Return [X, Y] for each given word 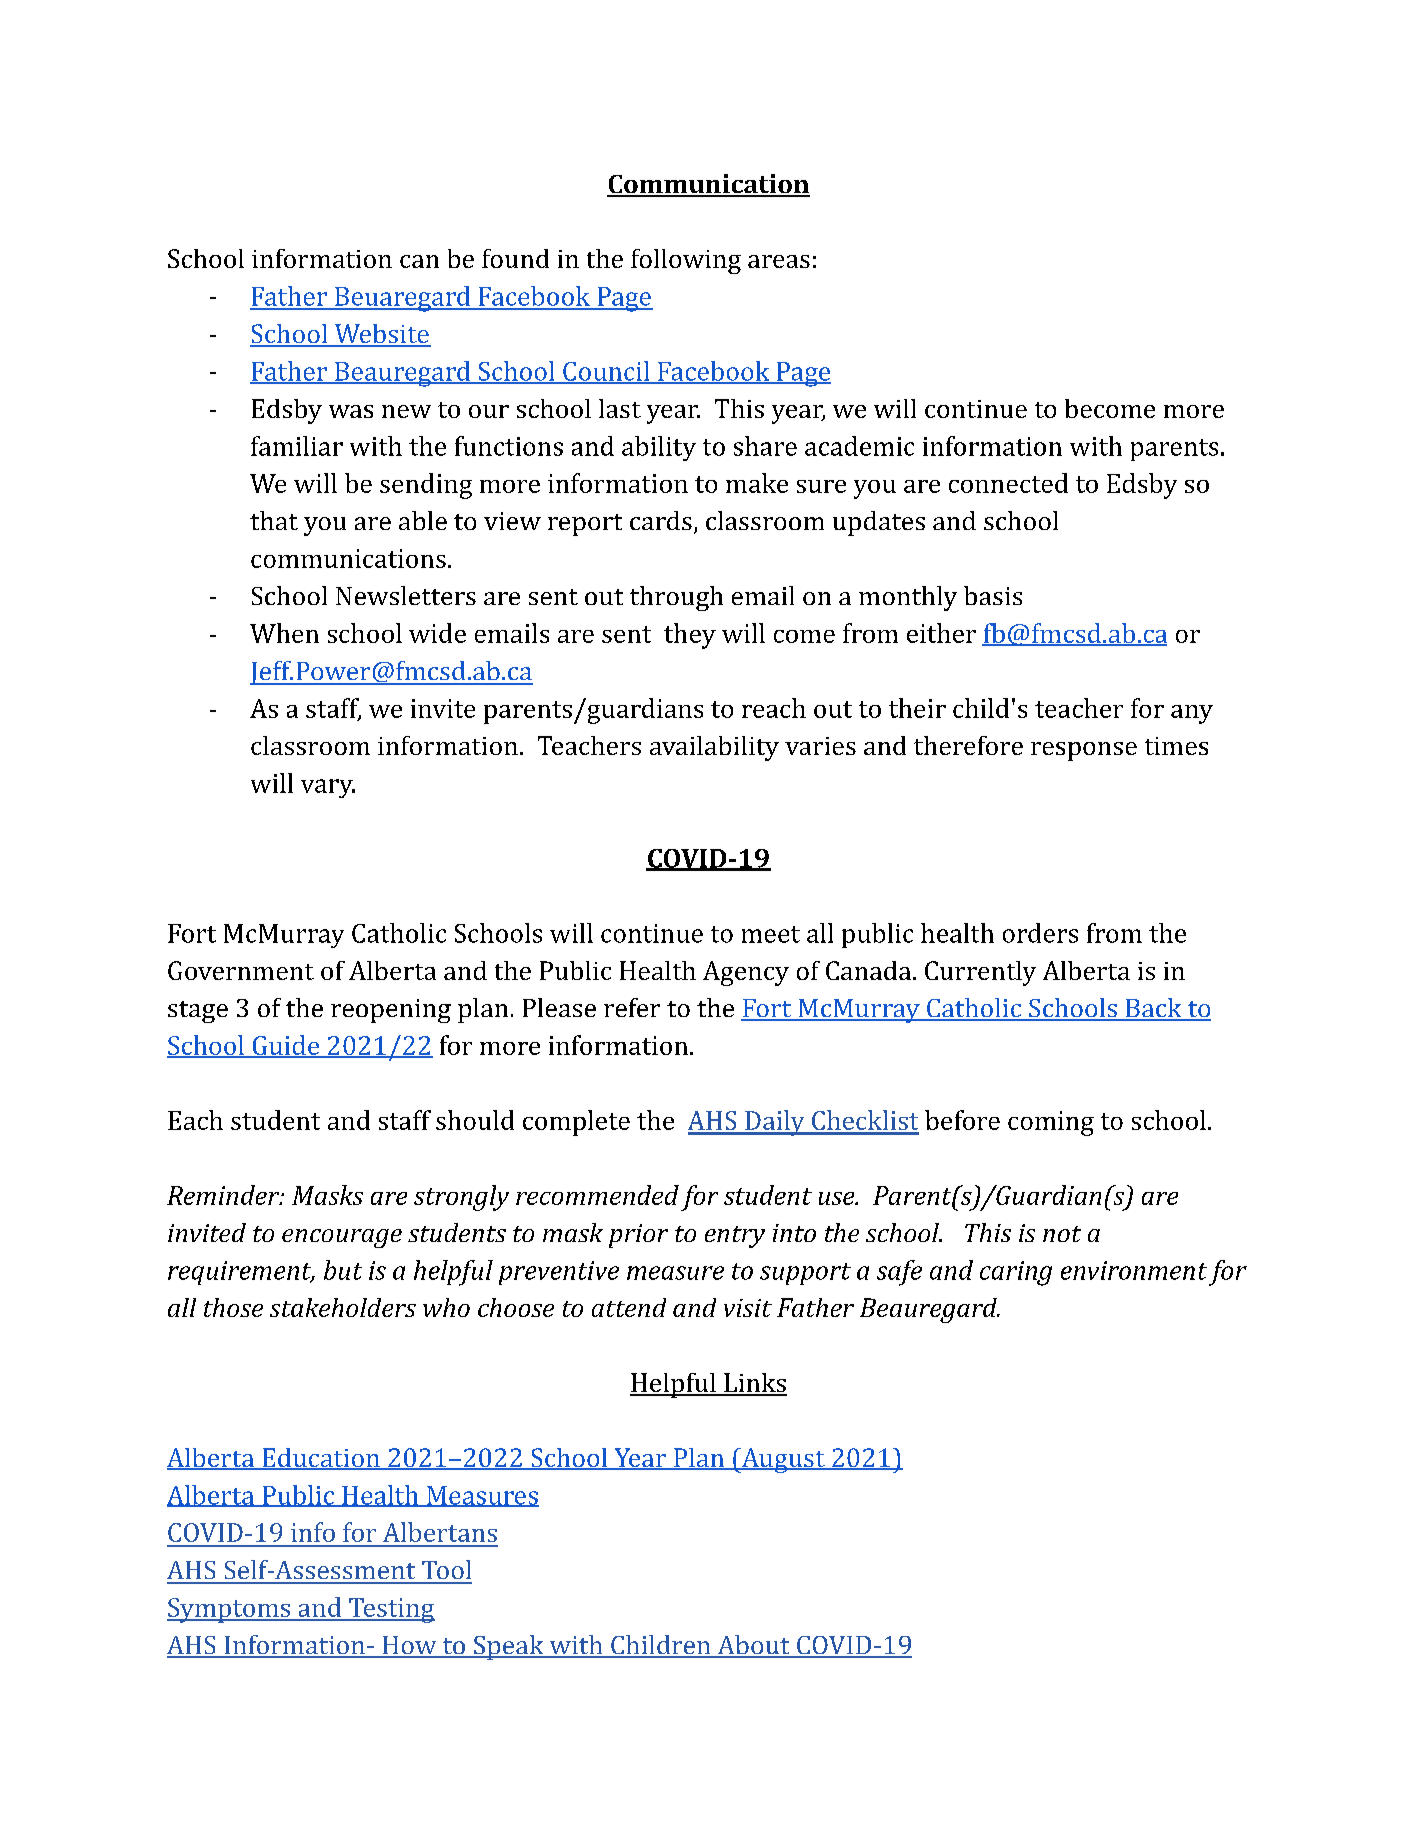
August [783, 1460]
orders [1040, 933]
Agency [746, 973]
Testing [391, 1610]
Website [381, 335]
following [686, 261]
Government [241, 970]
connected [1008, 483]
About [753, 1646]
